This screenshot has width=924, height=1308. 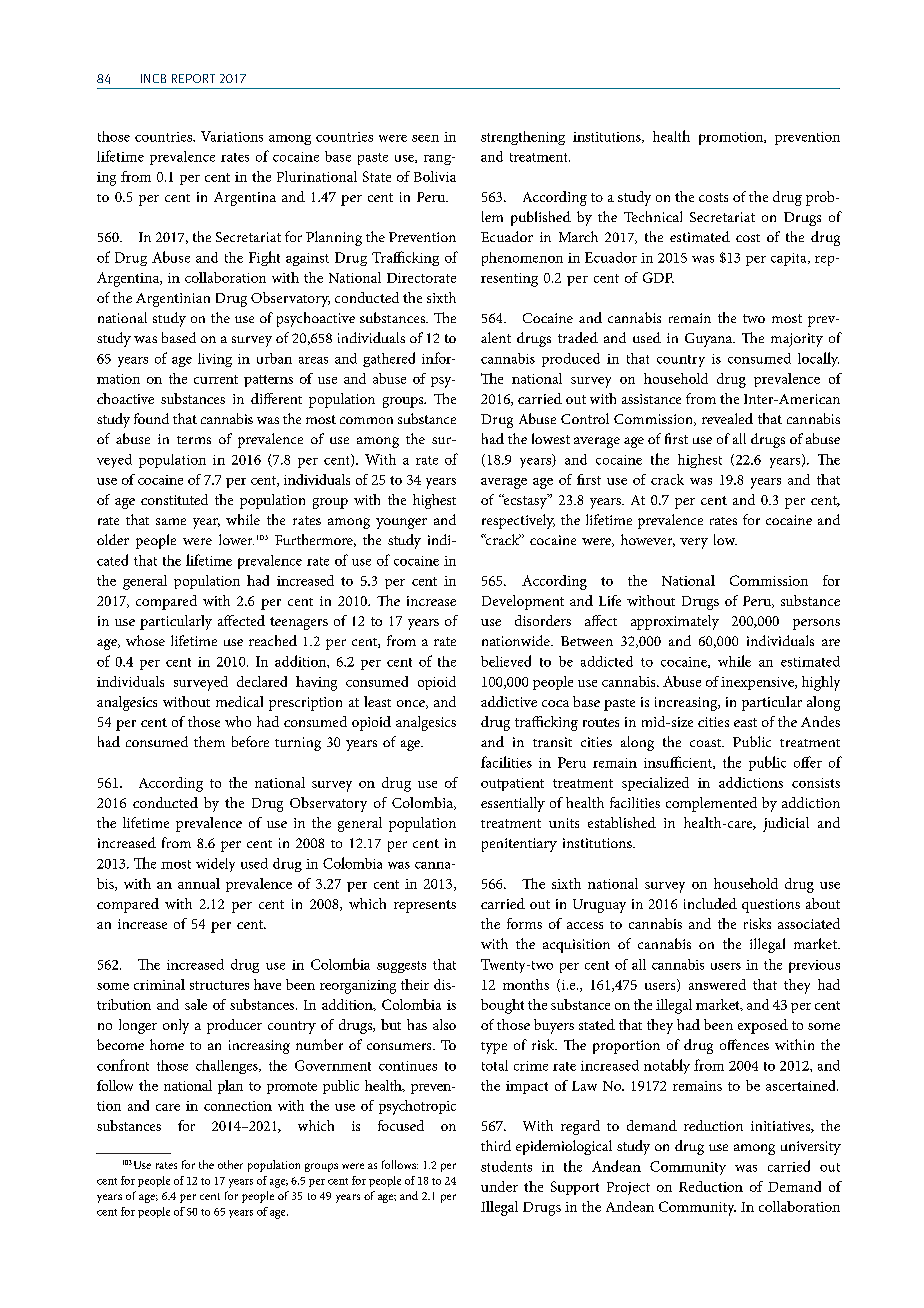 I want to click on REPORT, so click(x=193, y=78).
